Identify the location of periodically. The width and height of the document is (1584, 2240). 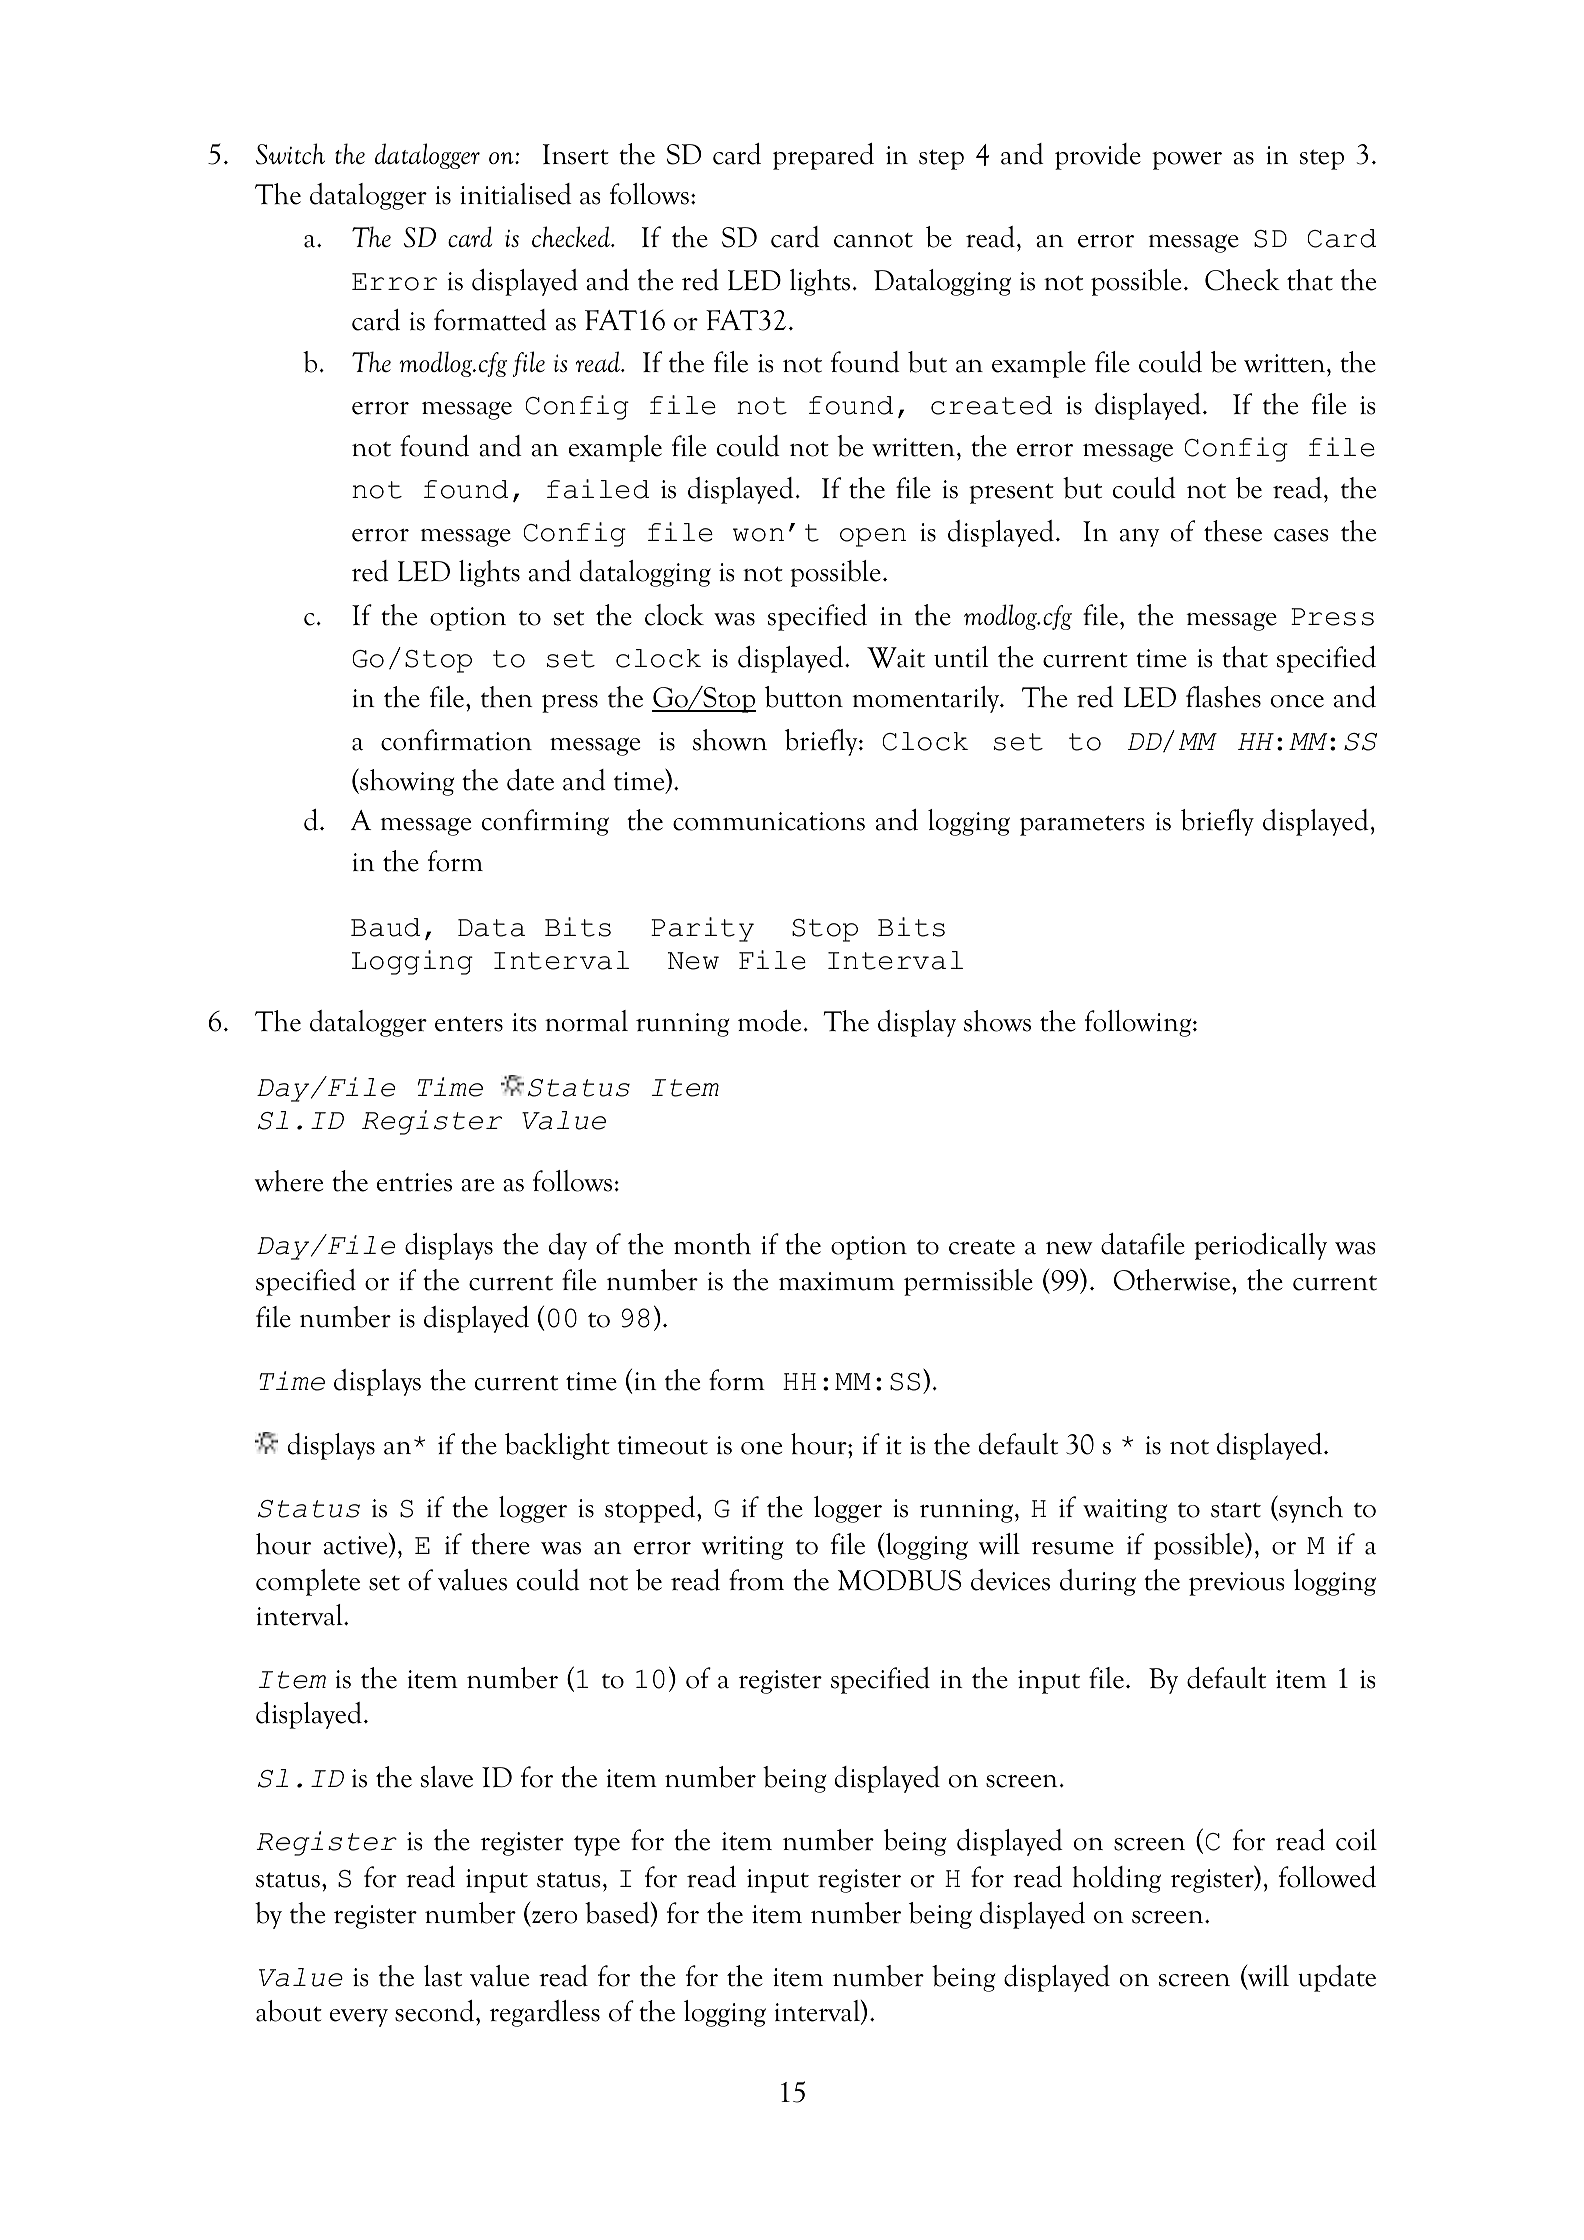
(1260, 1246).
